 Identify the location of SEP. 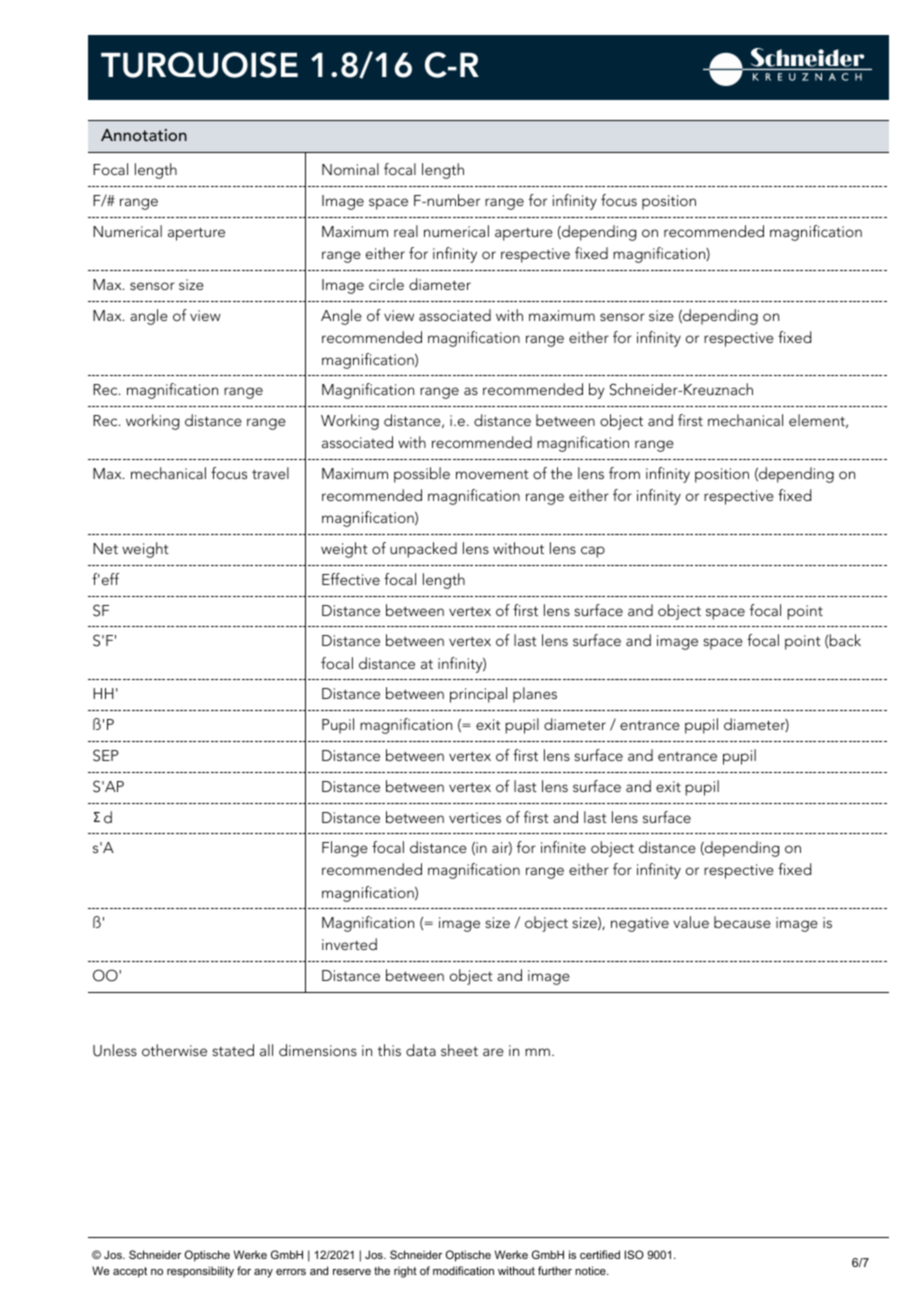
(105, 755).
